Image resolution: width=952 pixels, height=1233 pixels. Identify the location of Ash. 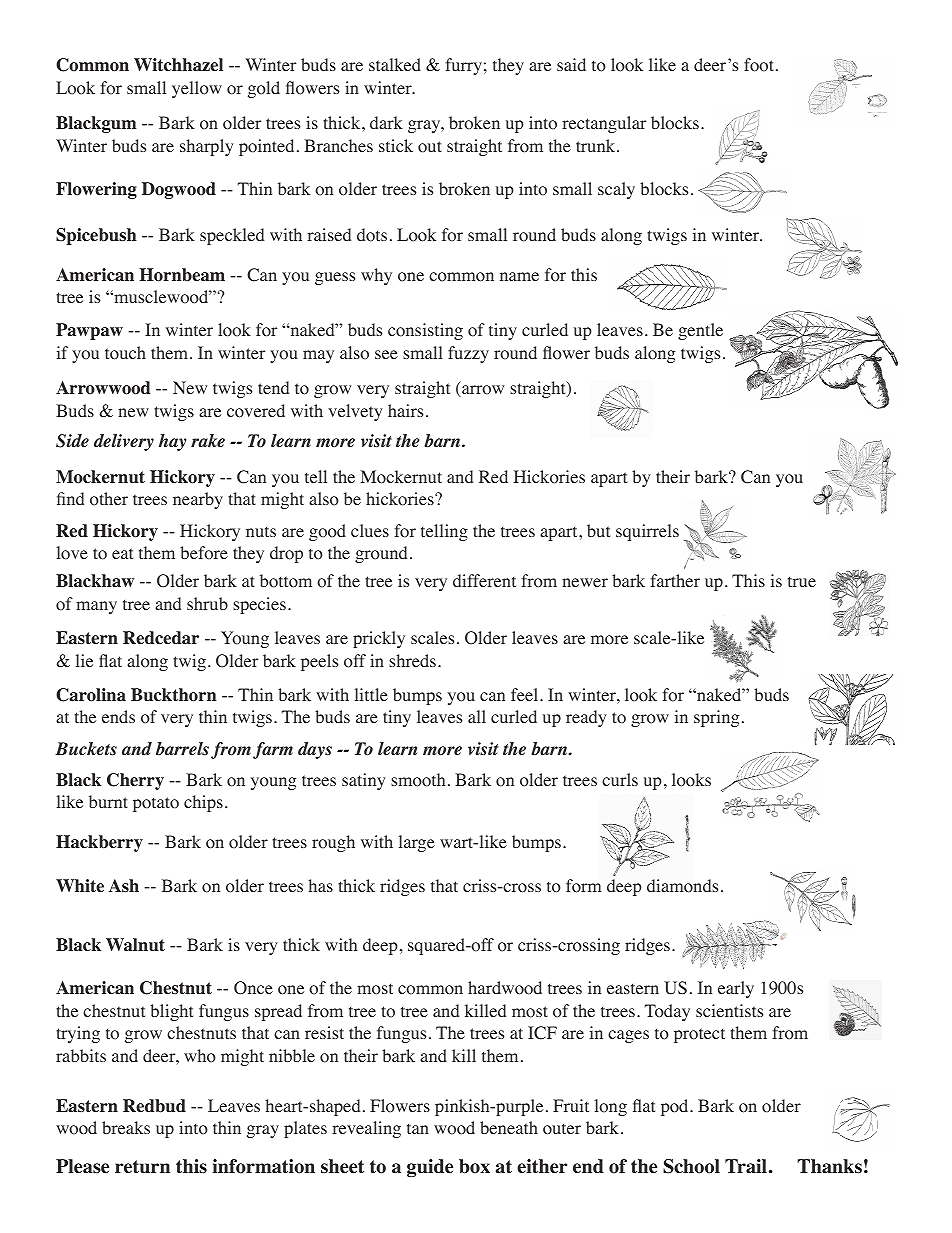
(124, 886).
